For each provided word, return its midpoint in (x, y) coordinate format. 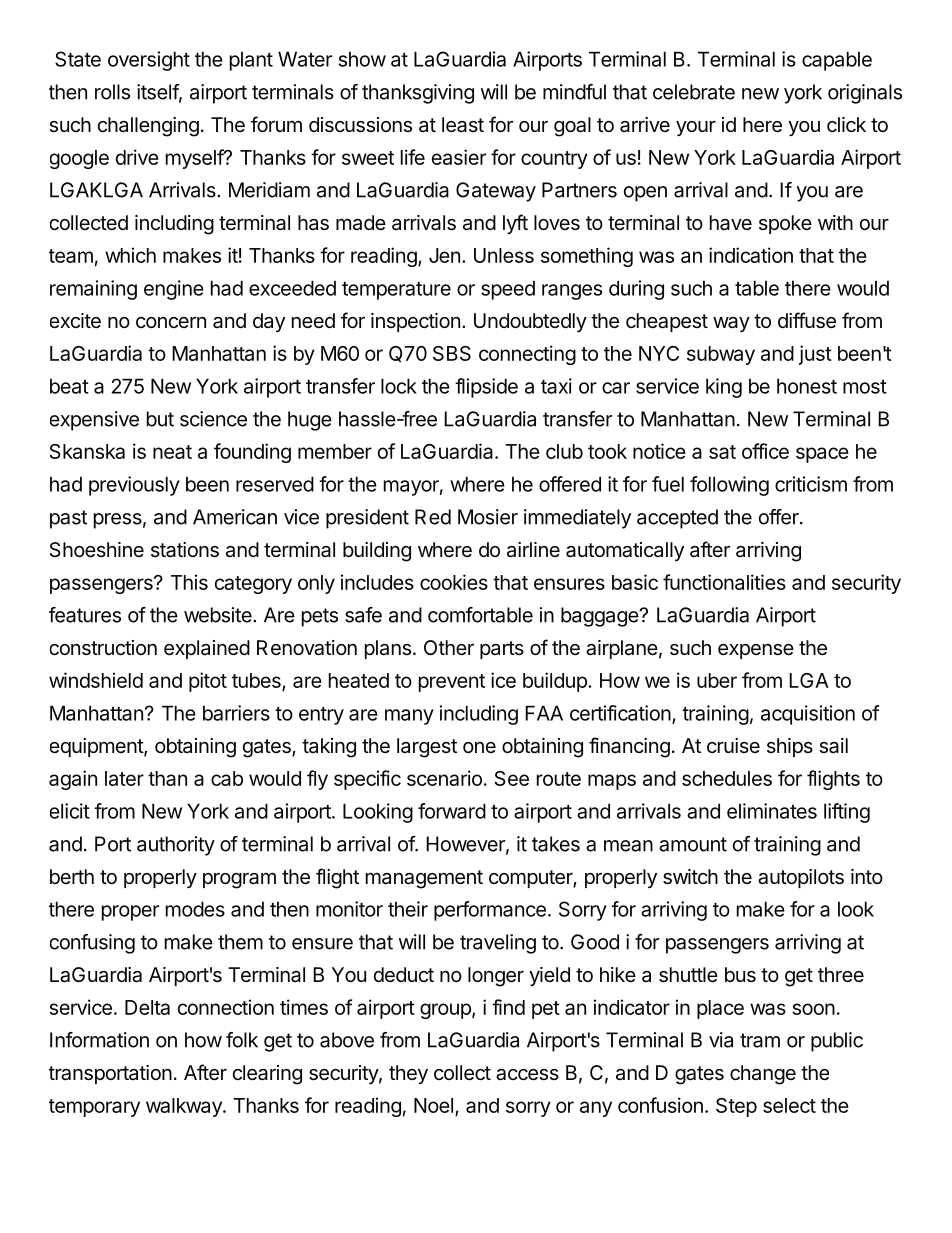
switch (690, 877)
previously (134, 486)
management (424, 879)
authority (176, 846)
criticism (811, 484)
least (463, 125)
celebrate (694, 92)
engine (174, 290)
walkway (185, 1107)
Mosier (488, 517)
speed (508, 290)
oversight (149, 61)
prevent (452, 683)
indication (751, 255)
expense (756, 651)
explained (207, 649)
